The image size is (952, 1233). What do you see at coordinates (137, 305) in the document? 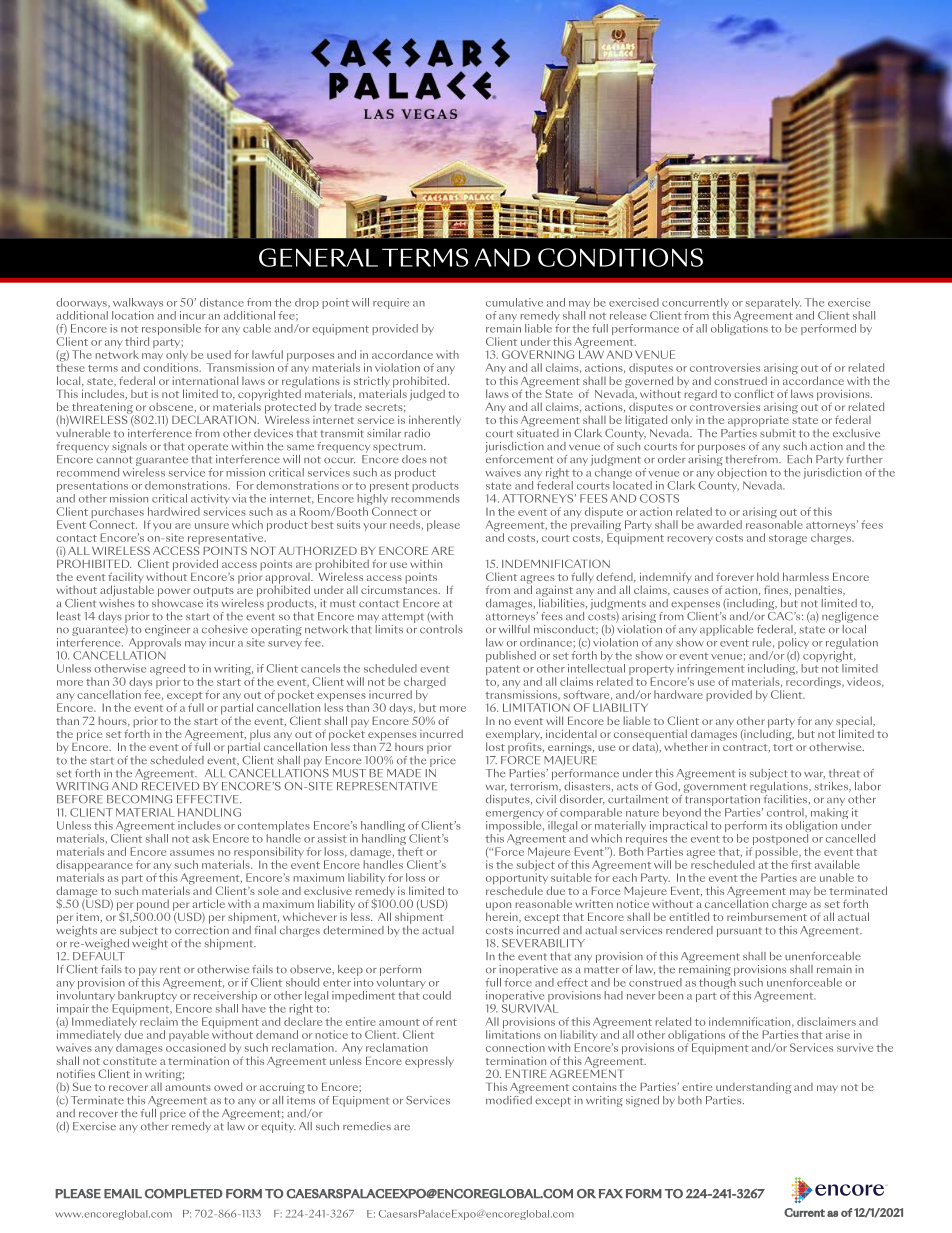
I see `walkways` at bounding box center [137, 305].
